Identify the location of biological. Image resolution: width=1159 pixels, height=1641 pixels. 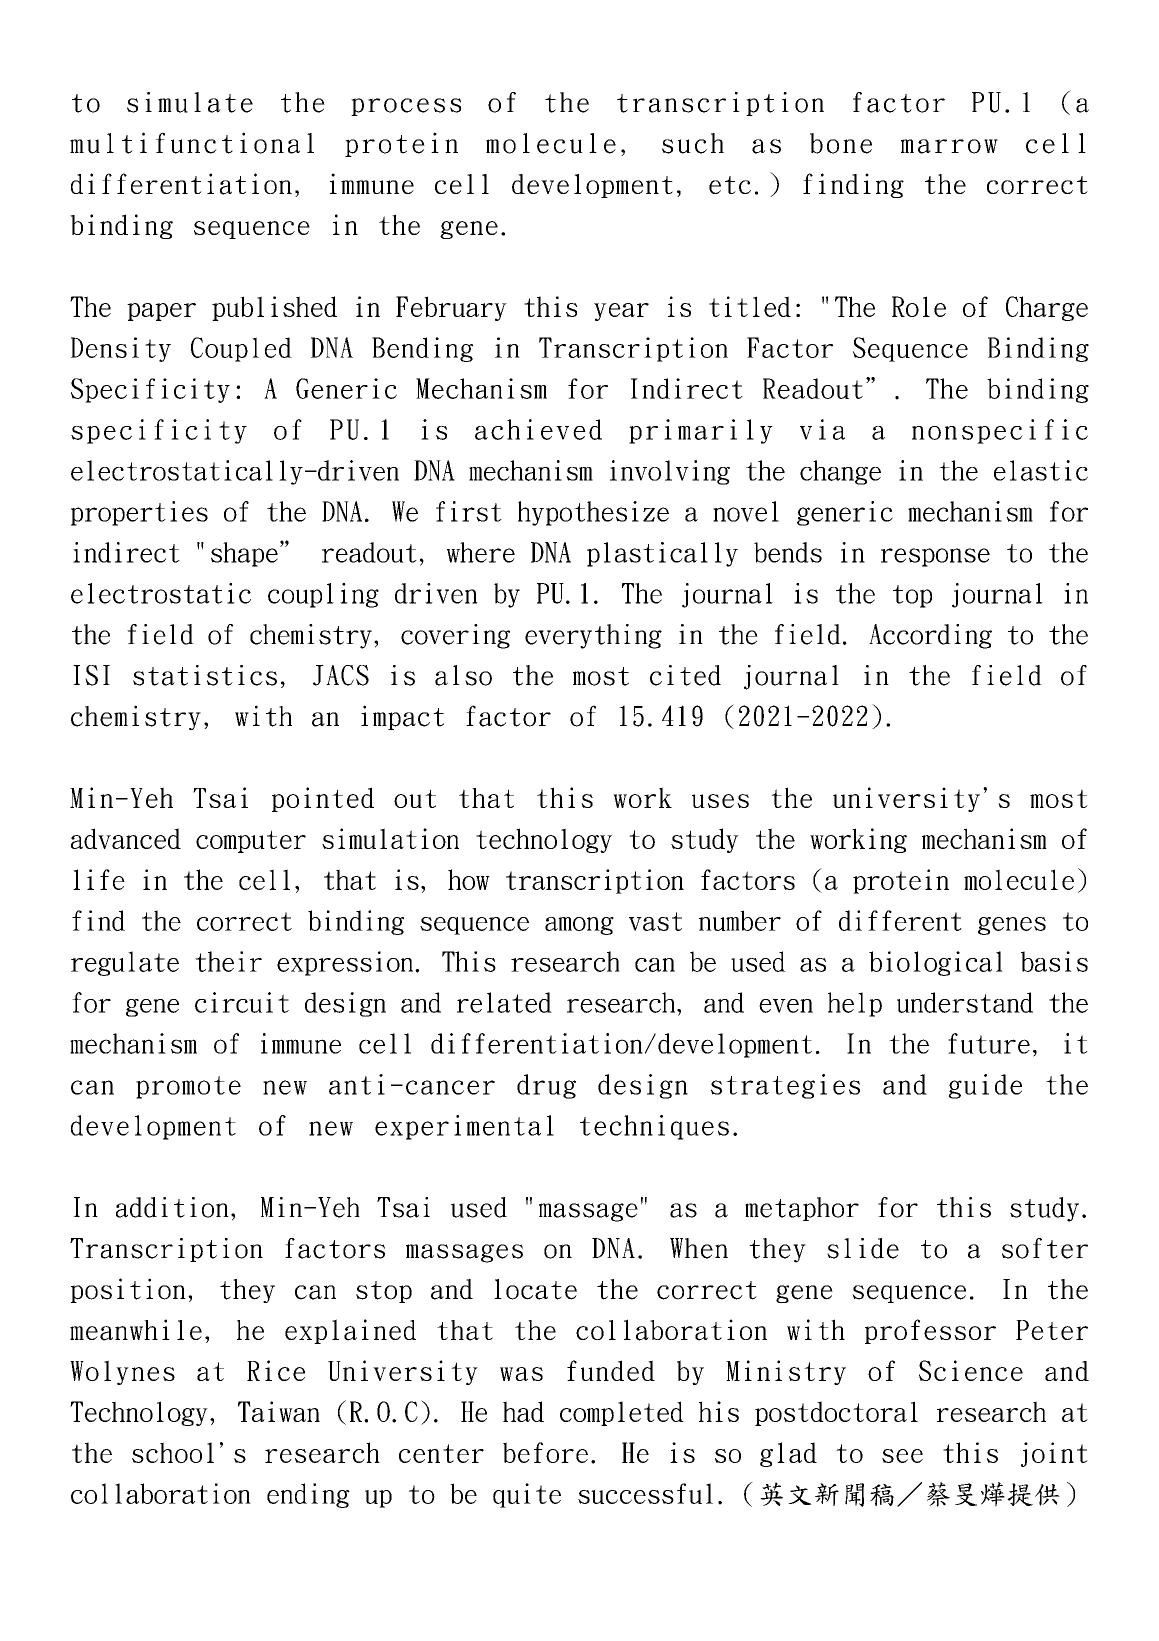
(936, 963).
